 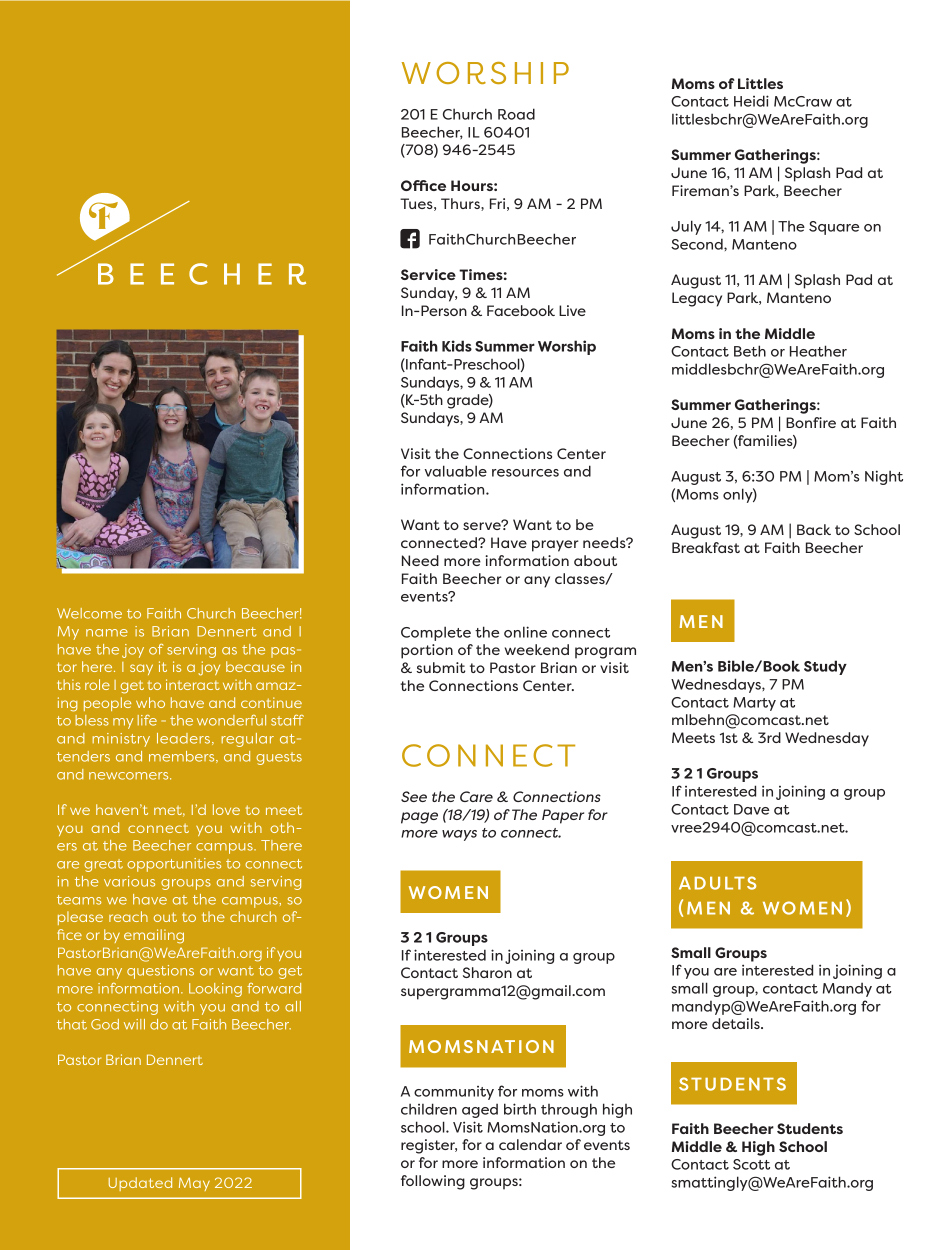 I want to click on Service, so click(x=428, y=274).
